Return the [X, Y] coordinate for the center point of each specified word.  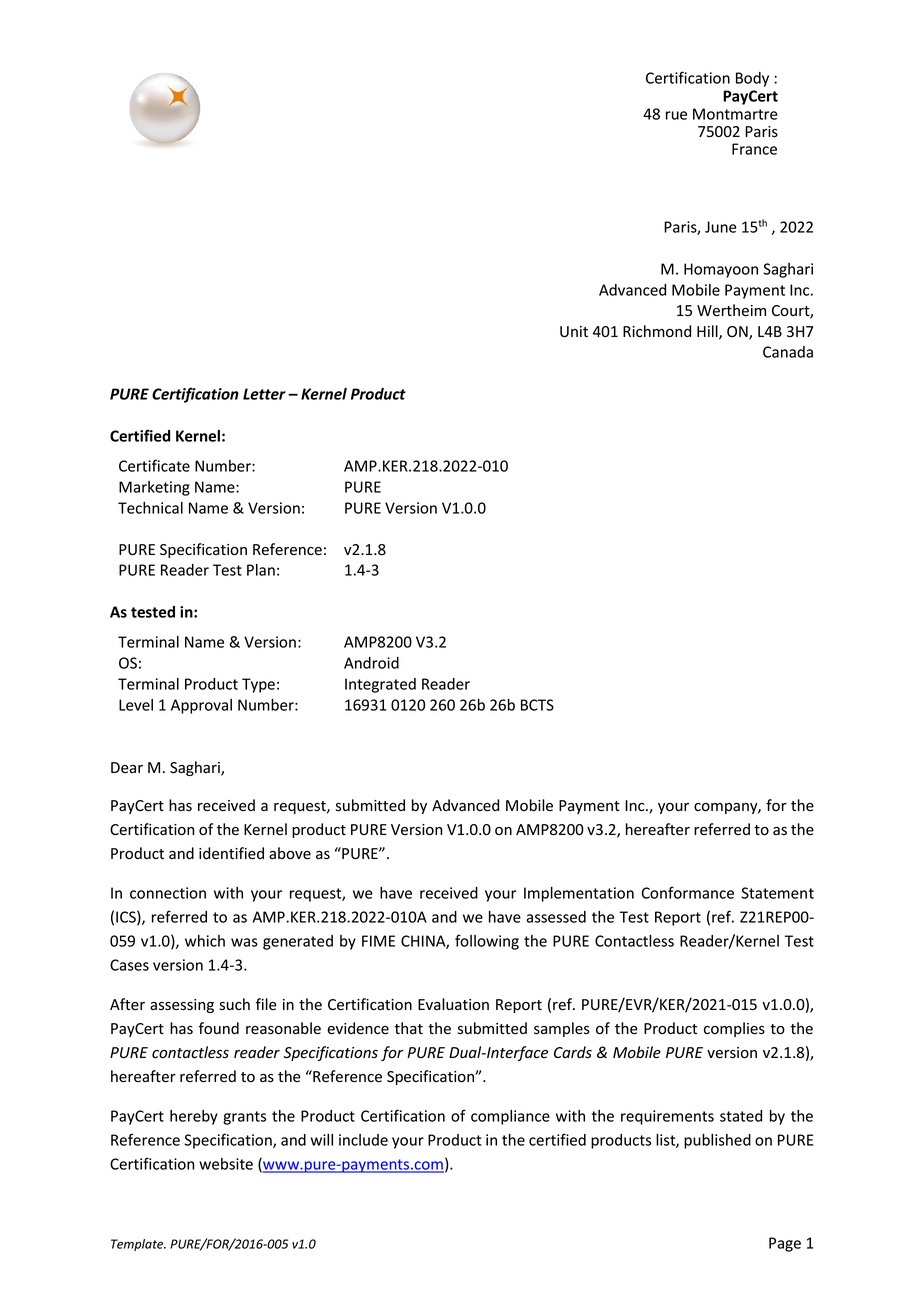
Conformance [687, 892]
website [226, 1164]
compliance [510, 1117]
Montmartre [735, 114]
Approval [201, 706]
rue [676, 115]
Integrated [380, 685]
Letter [264, 394]
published [717, 1141]
